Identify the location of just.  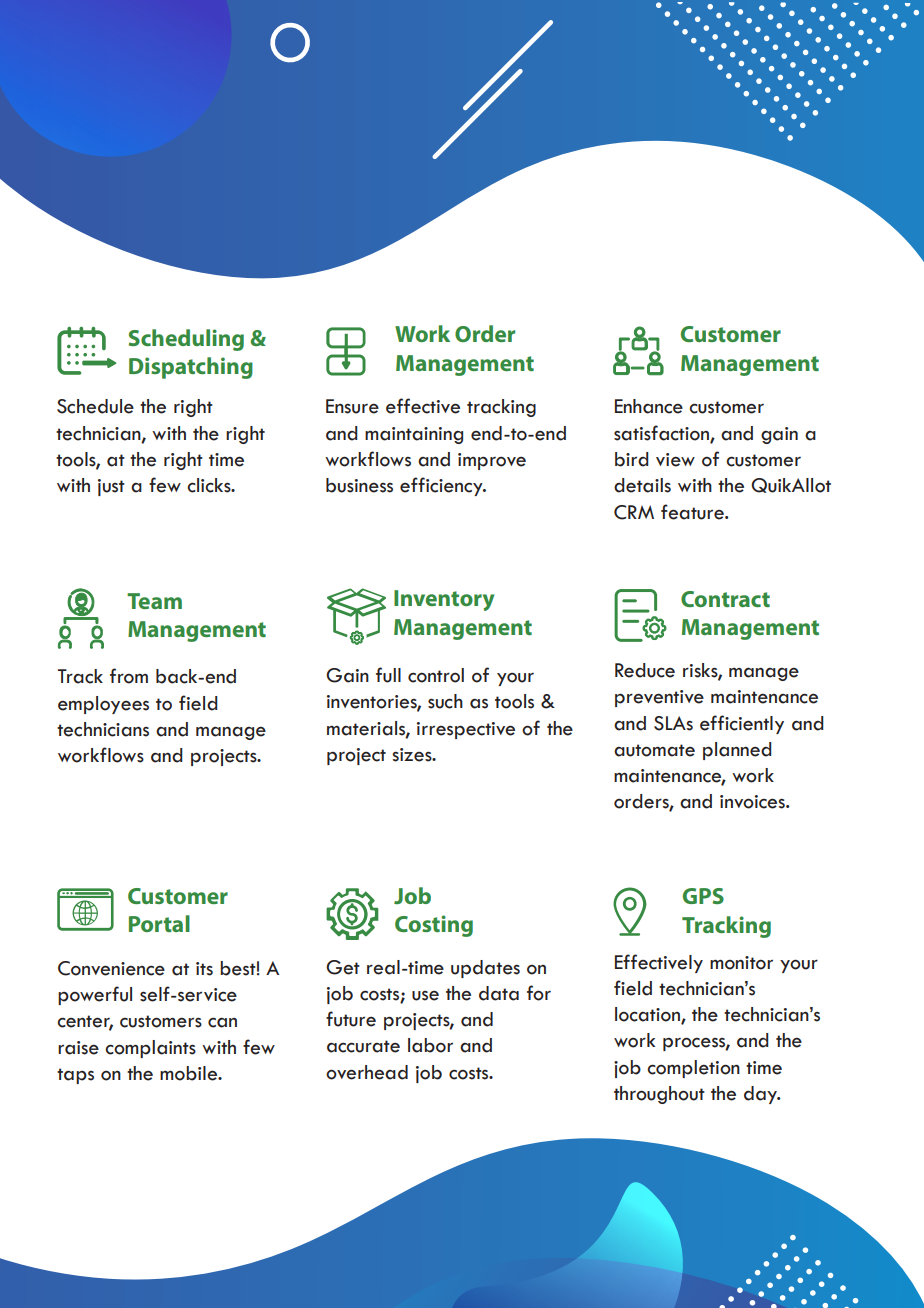
(111, 487).
